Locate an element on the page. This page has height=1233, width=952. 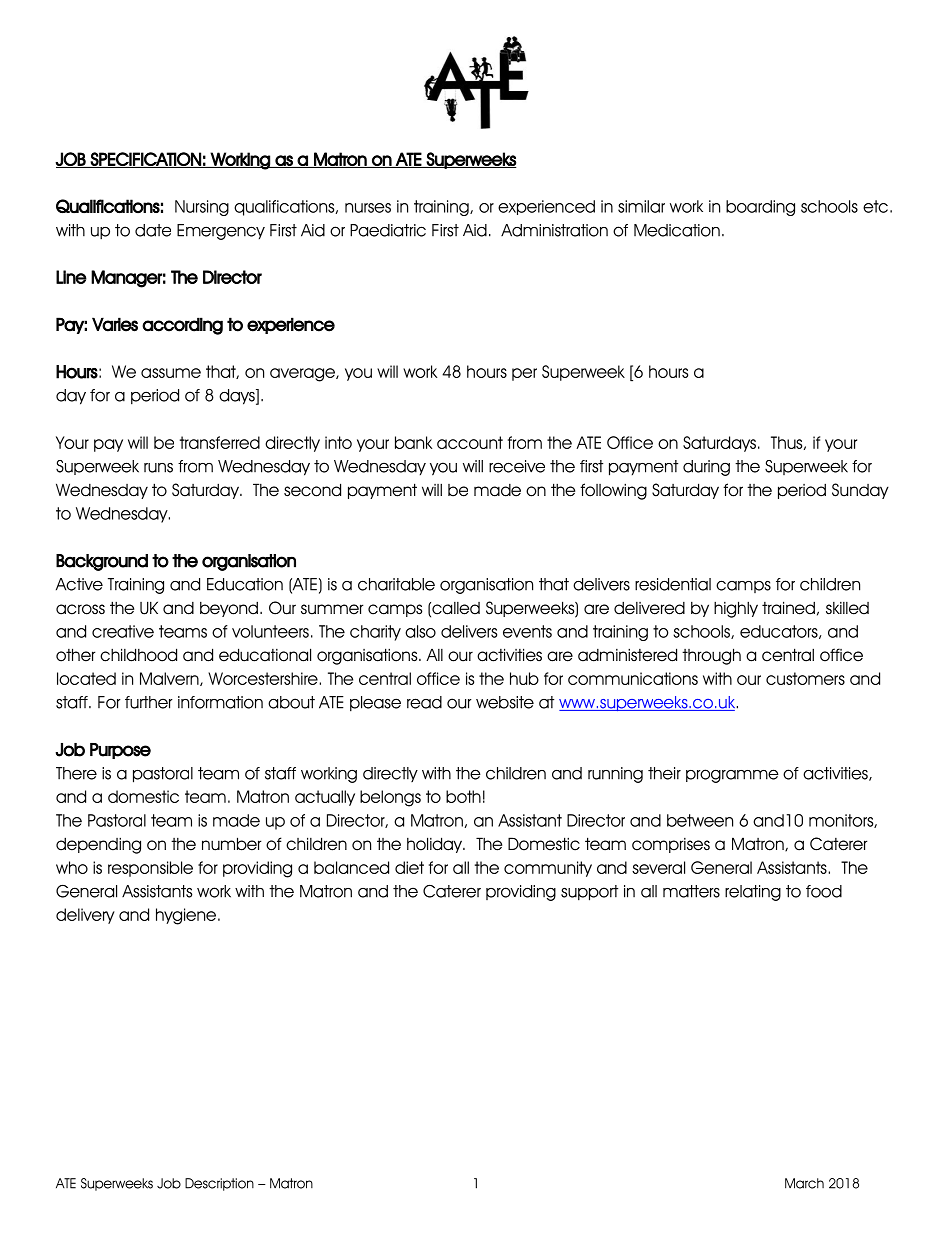
Administration is located at coordinates (554, 230).
